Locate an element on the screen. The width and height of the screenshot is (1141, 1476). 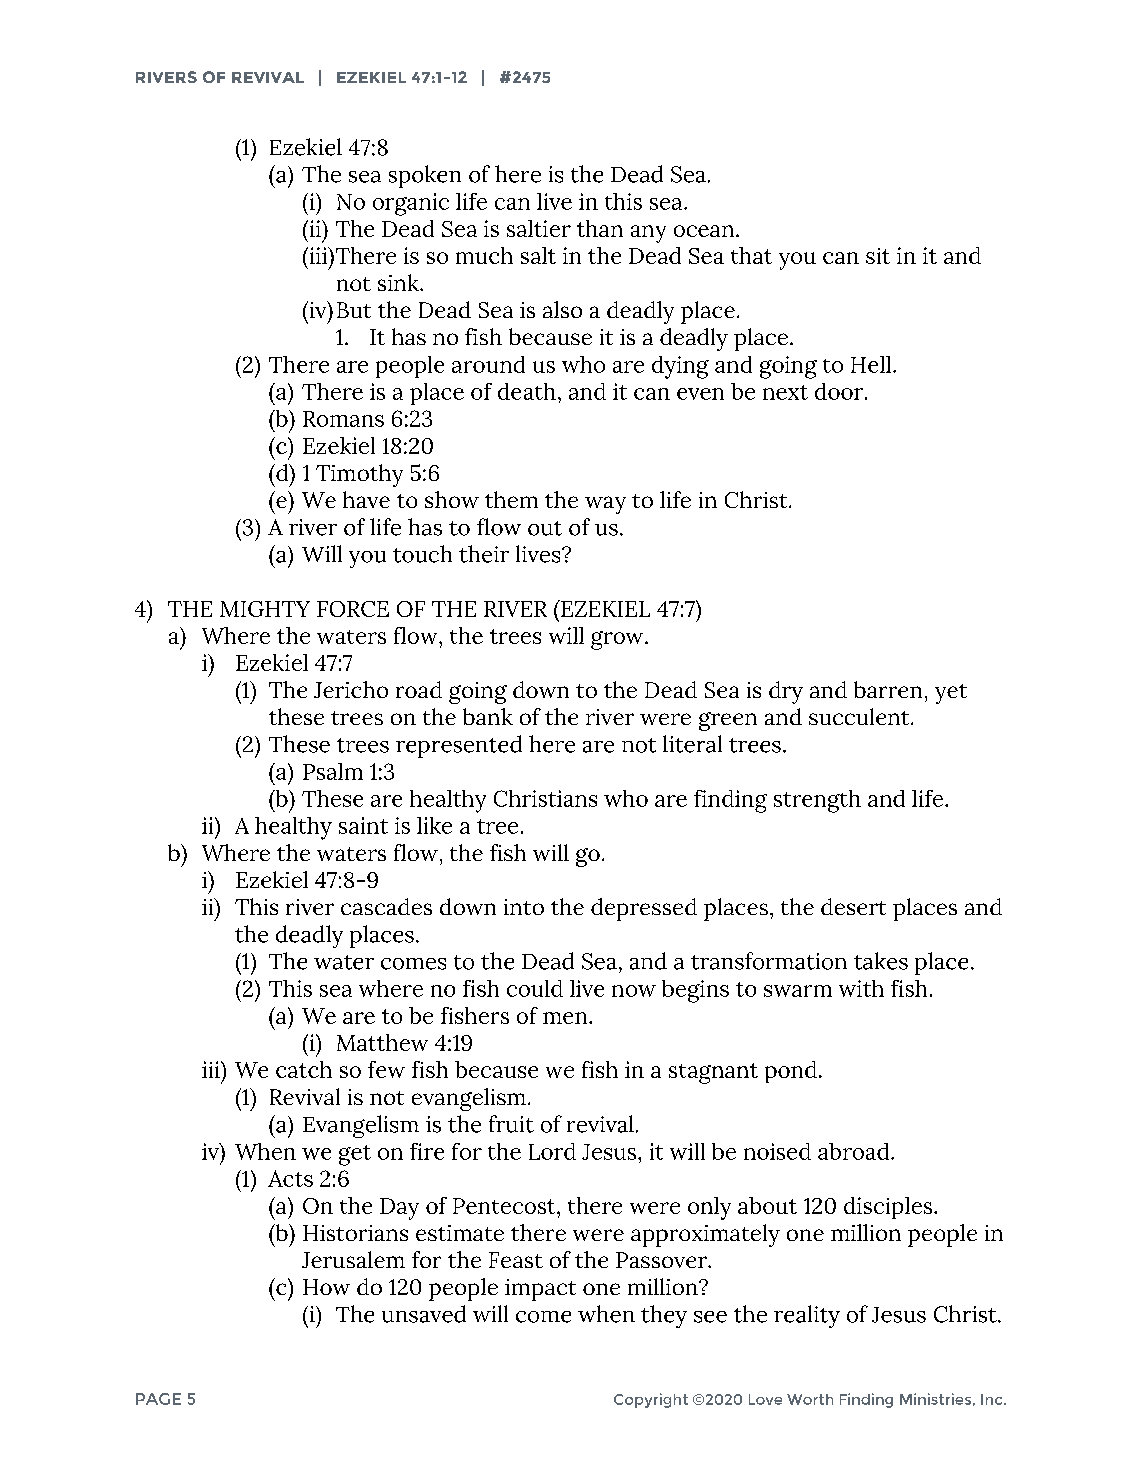
PAGE is located at coordinates (158, 1399).
